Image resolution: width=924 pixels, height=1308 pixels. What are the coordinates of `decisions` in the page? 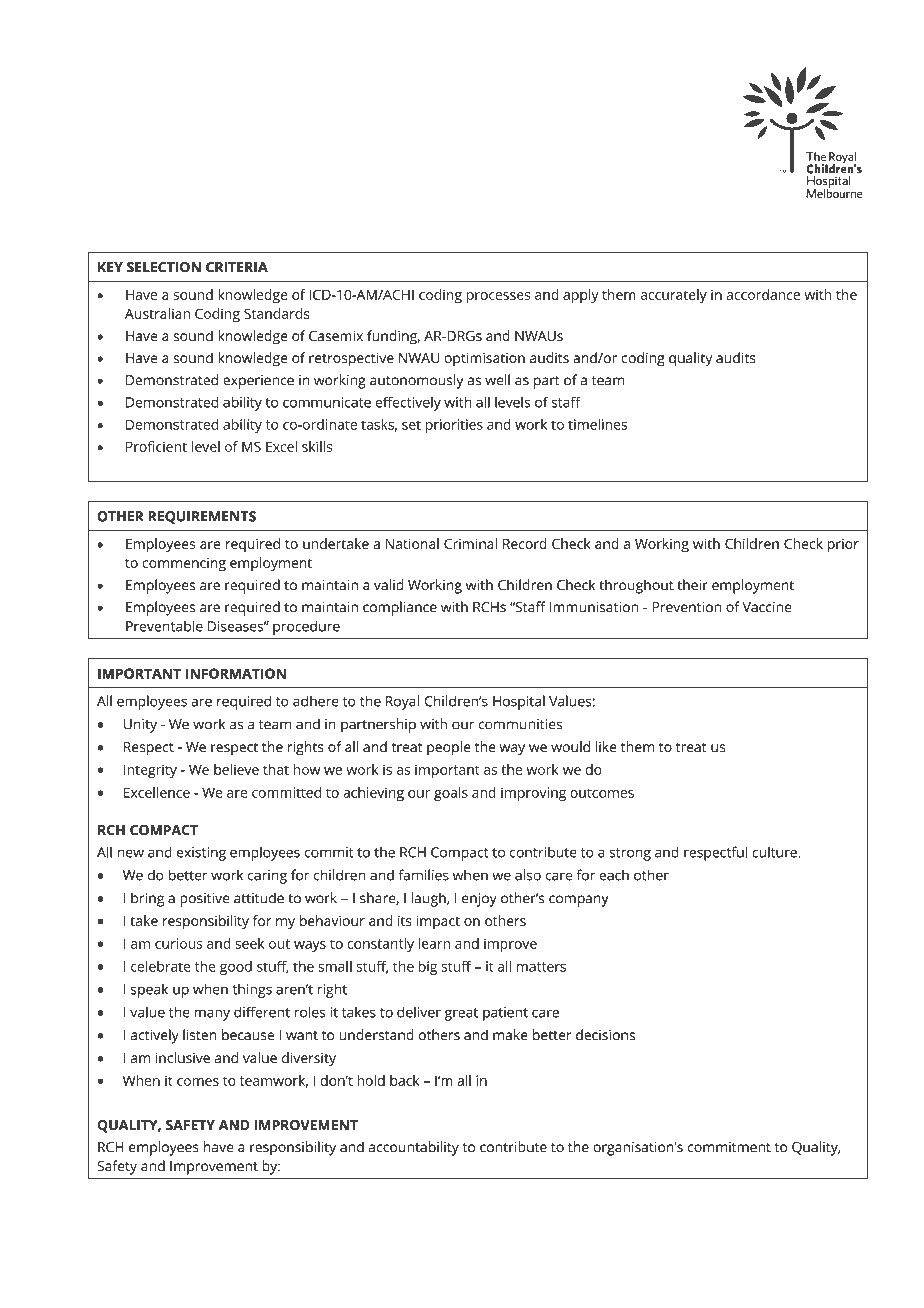 It's located at (605, 1035).
